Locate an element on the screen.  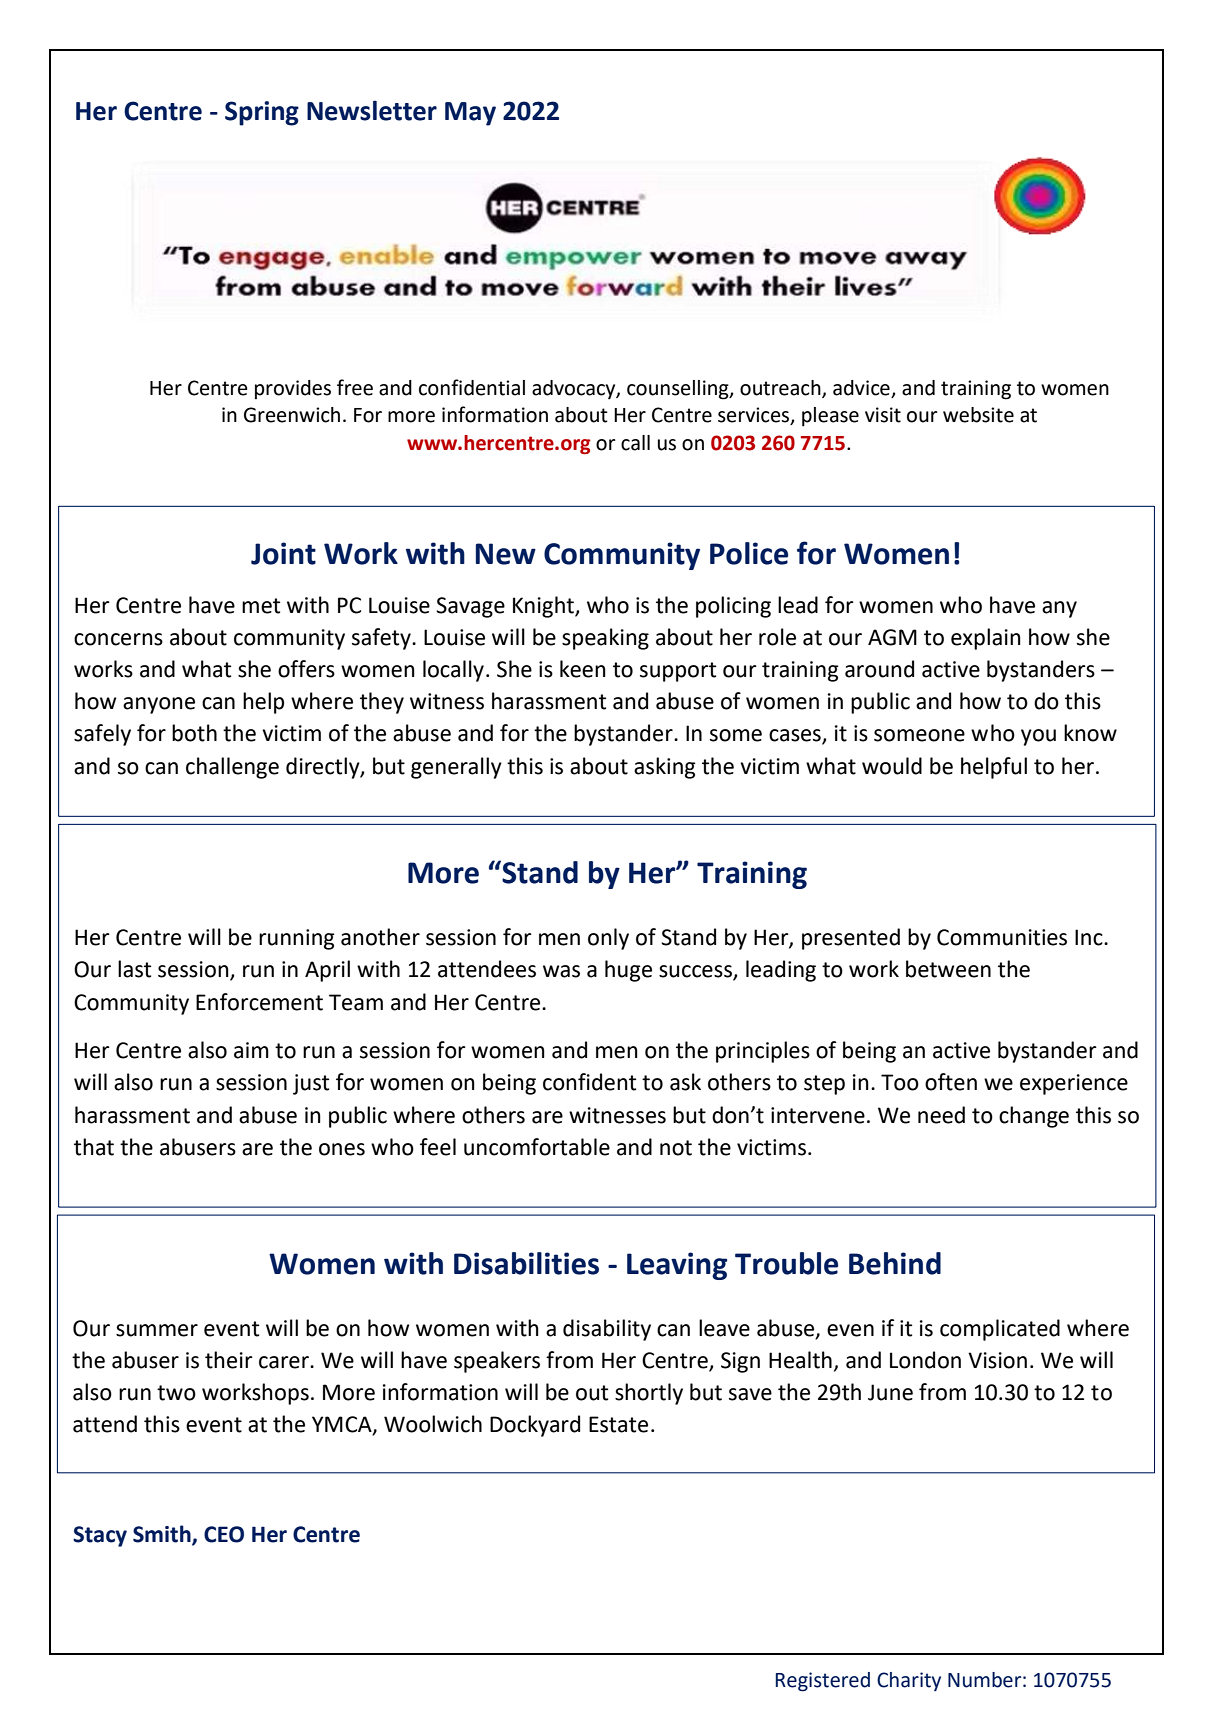
running is located at coordinates (297, 939).
